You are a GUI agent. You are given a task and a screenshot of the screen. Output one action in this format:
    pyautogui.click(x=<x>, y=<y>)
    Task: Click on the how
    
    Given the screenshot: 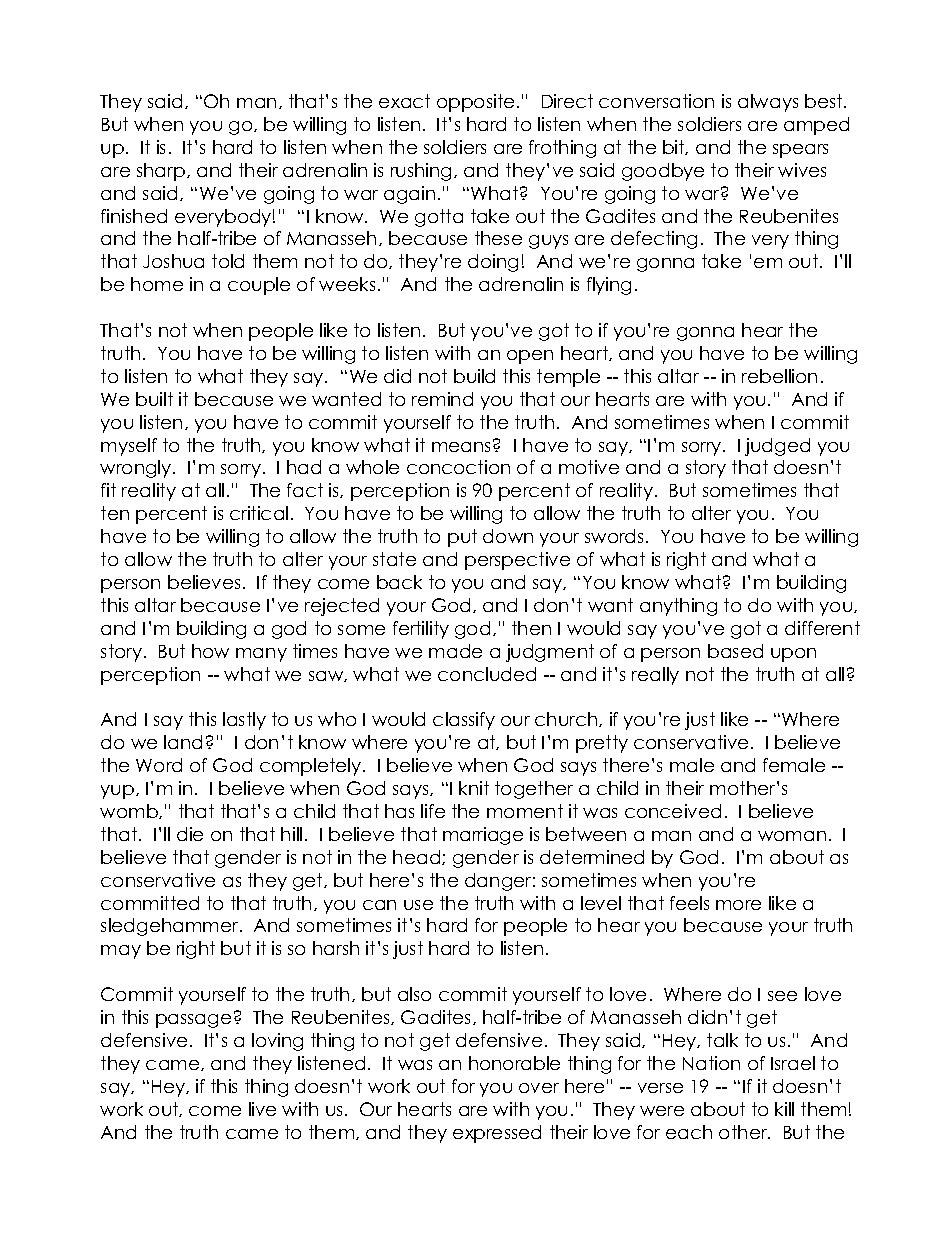 What is the action you would take?
    pyautogui.click(x=210, y=651)
